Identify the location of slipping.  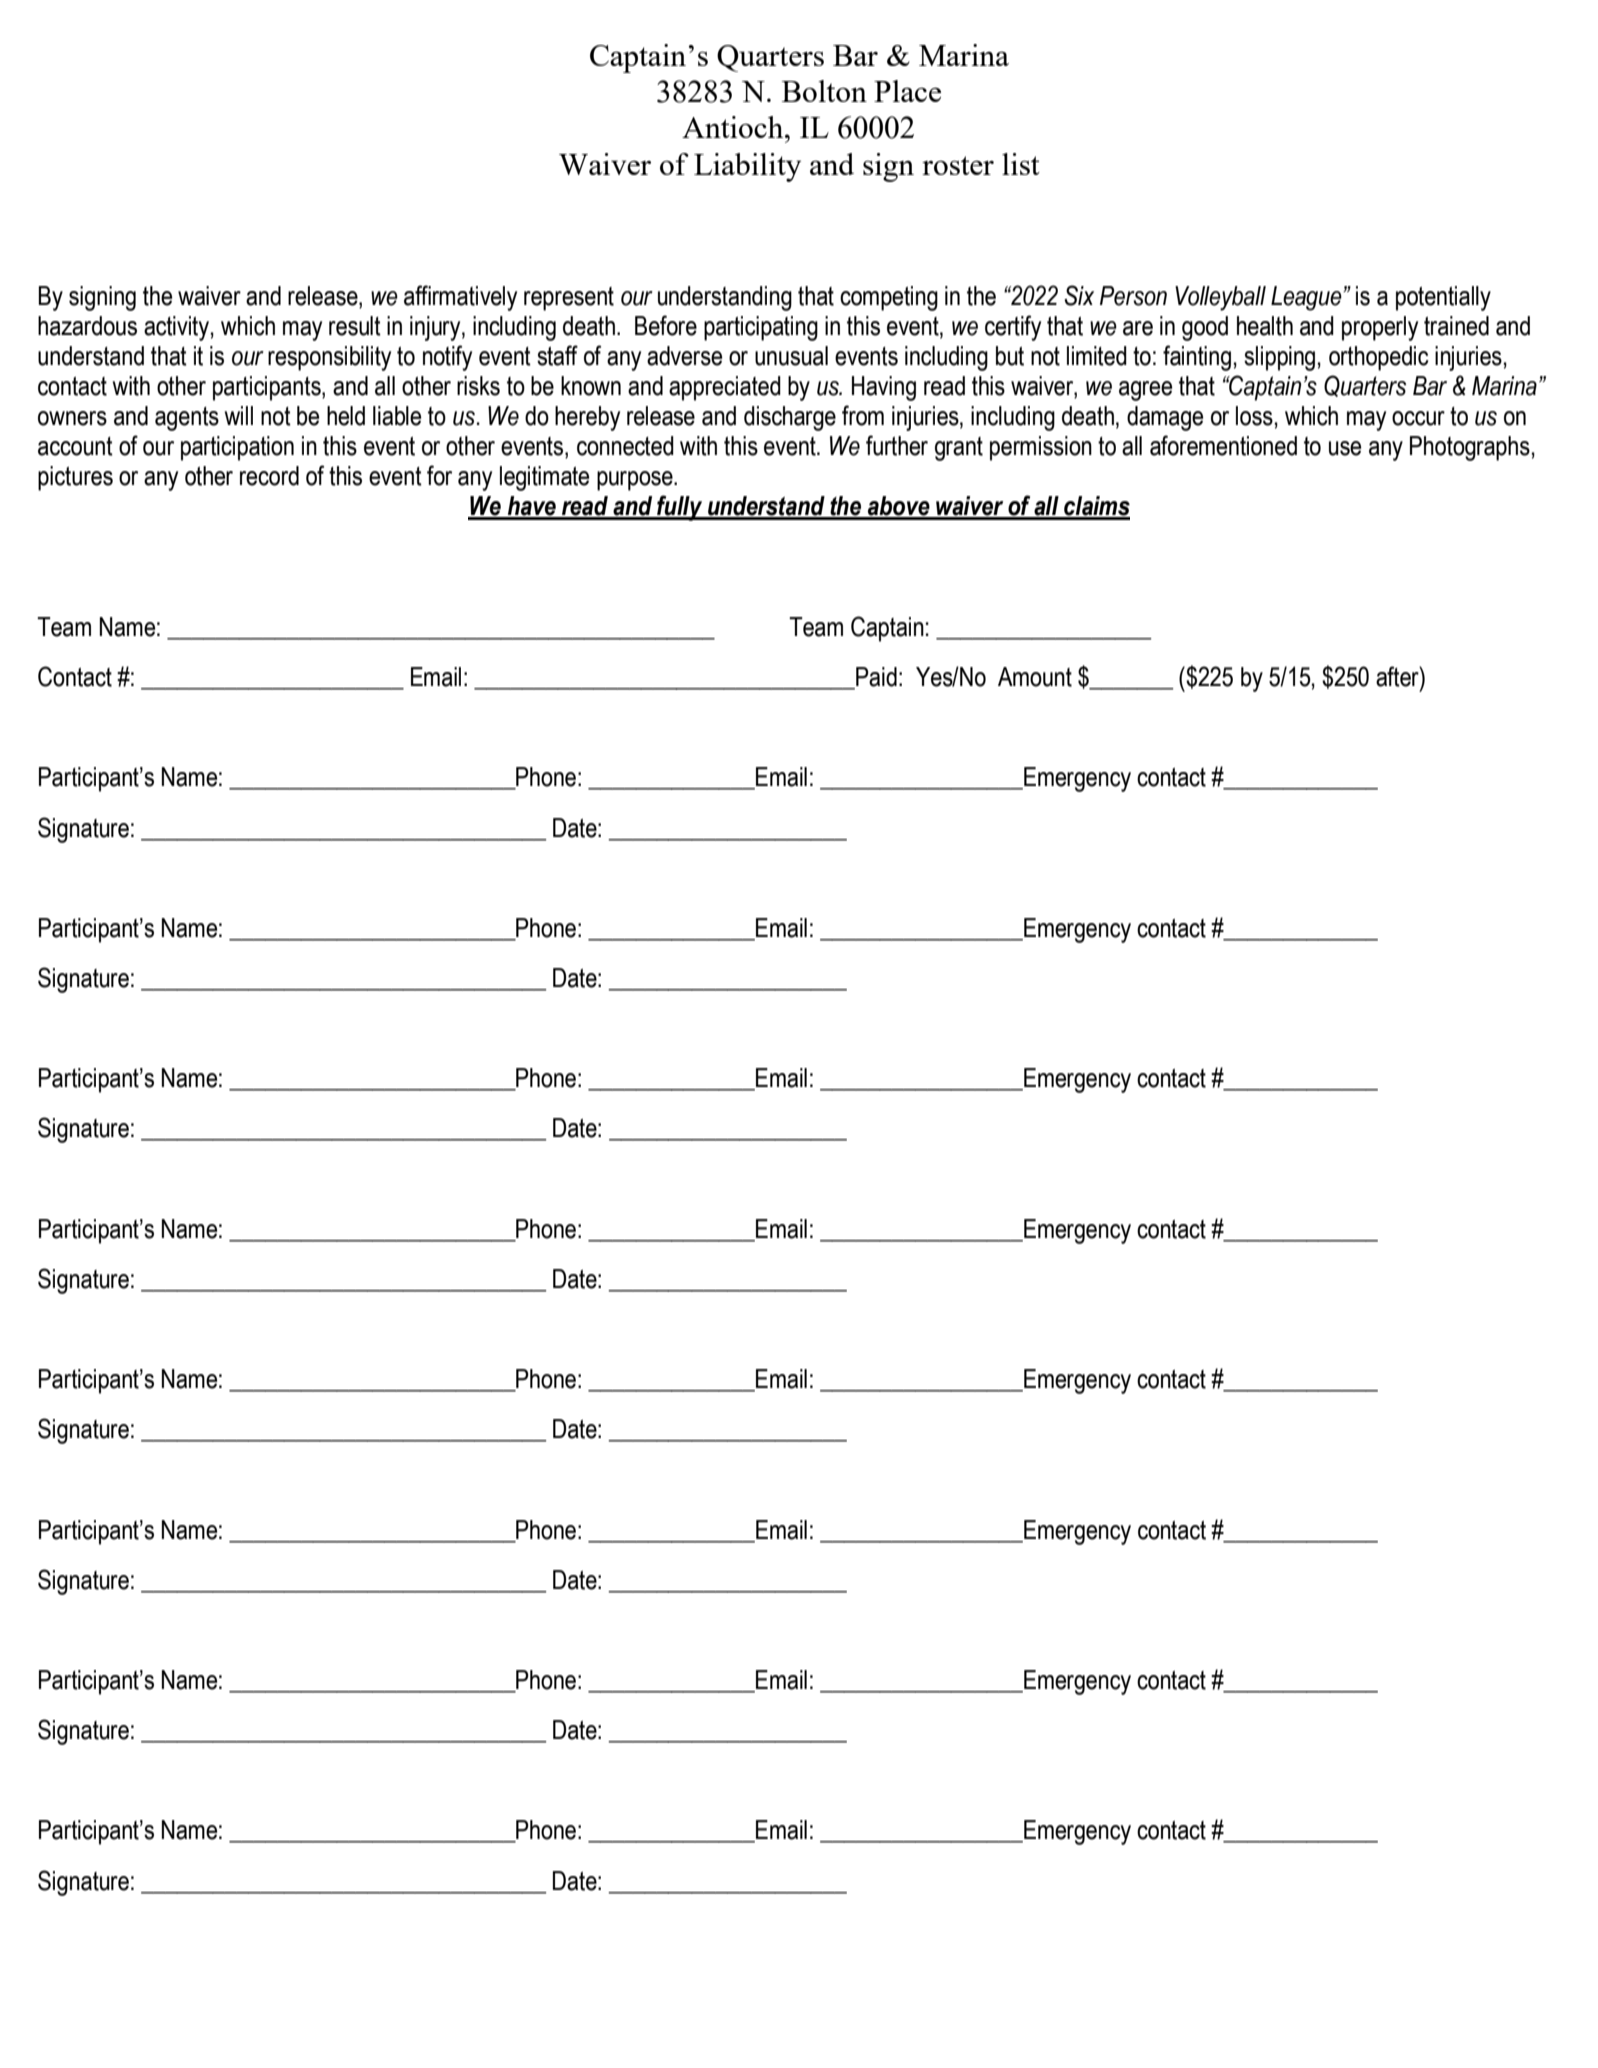
(1279, 358).
